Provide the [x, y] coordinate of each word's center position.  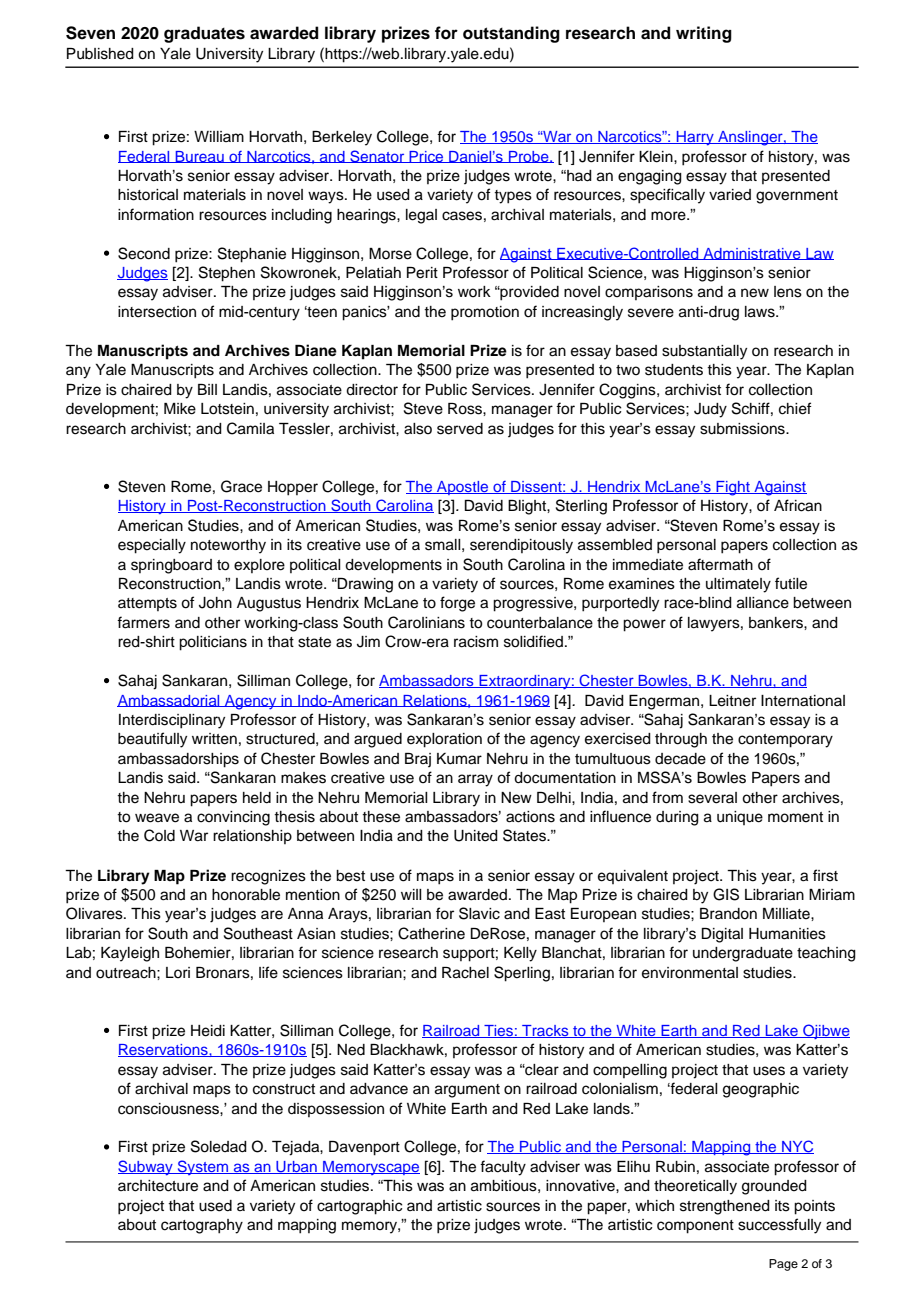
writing [704, 34]
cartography [202, 1226]
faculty [503, 1168]
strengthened [725, 1207]
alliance [763, 603]
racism [476, 642]
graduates [204, 34]
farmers [143, 622]
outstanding [511, 34]
